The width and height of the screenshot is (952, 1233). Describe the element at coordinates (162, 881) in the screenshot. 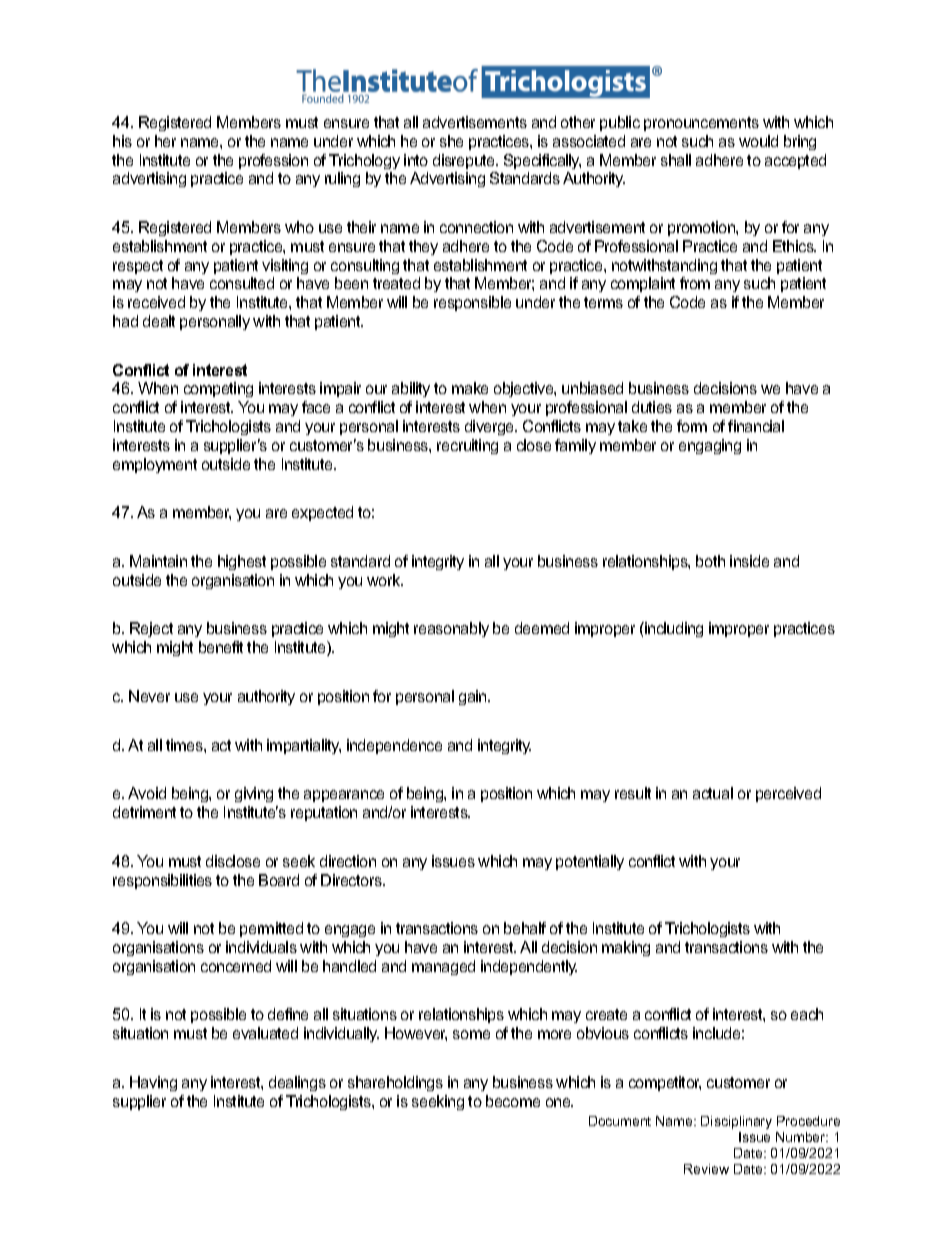

I see `responsibilities` at that location.
